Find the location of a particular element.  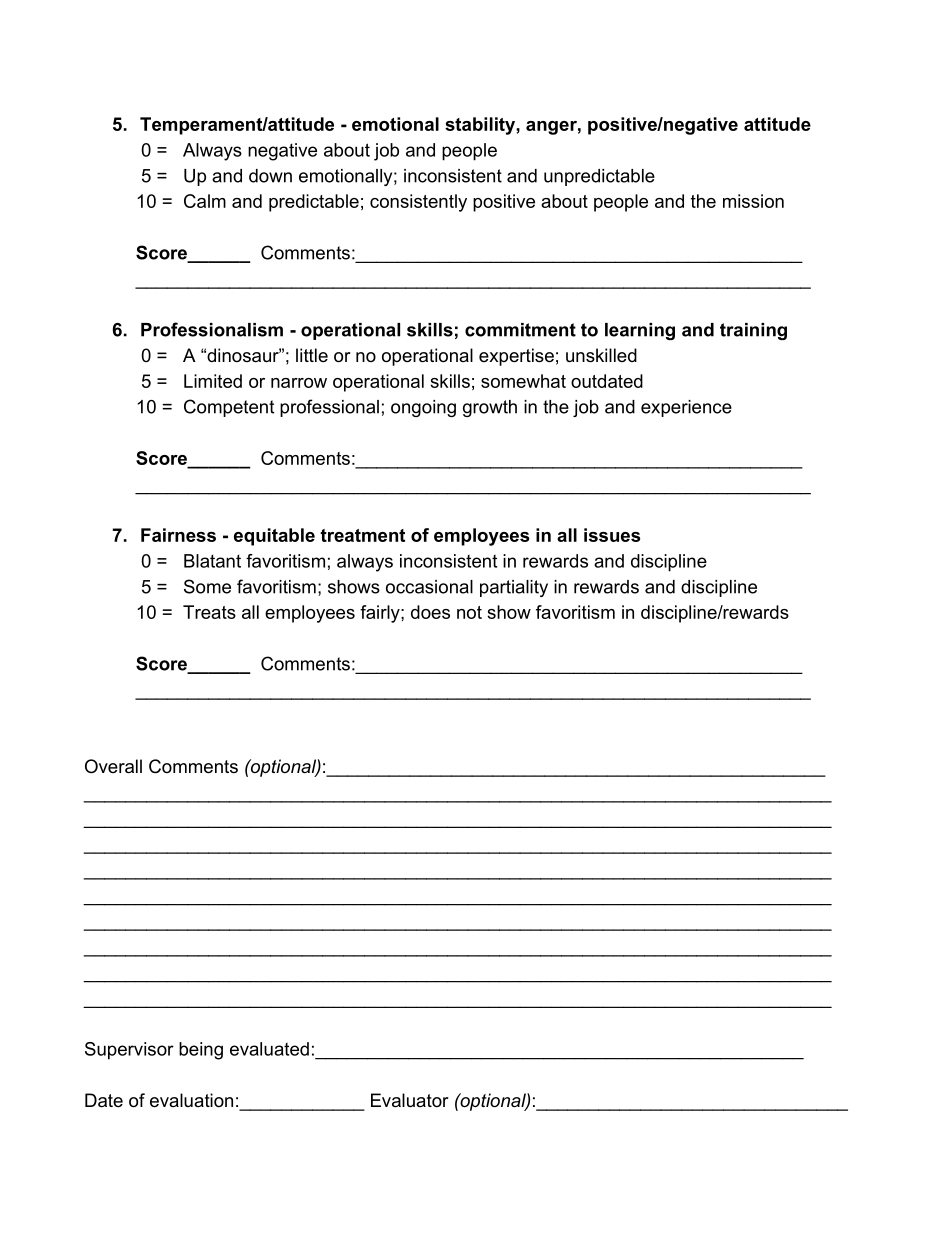

Calm is located at coordinates (205, 201).
